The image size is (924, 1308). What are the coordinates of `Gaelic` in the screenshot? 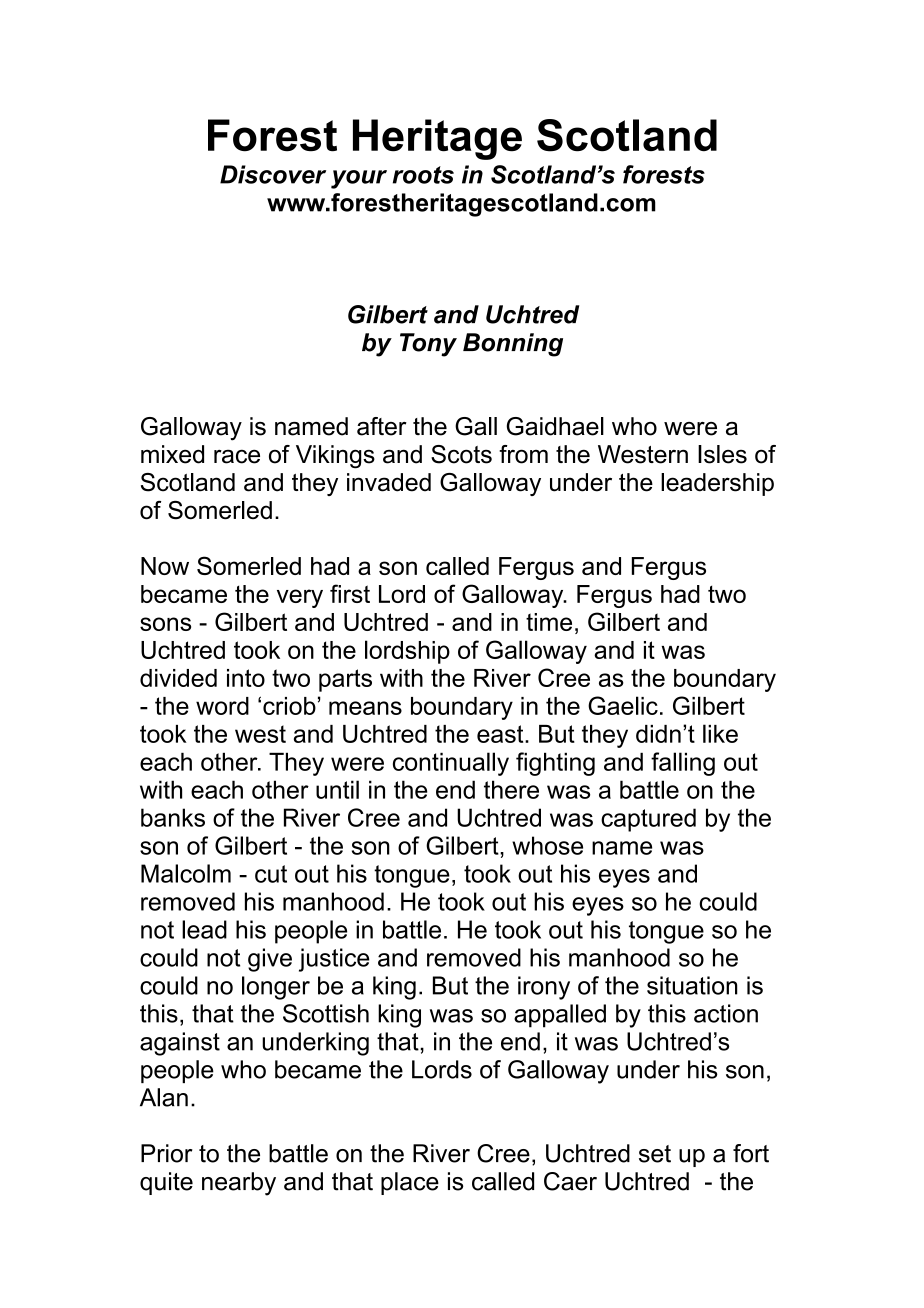 It's located at (623, 705).
